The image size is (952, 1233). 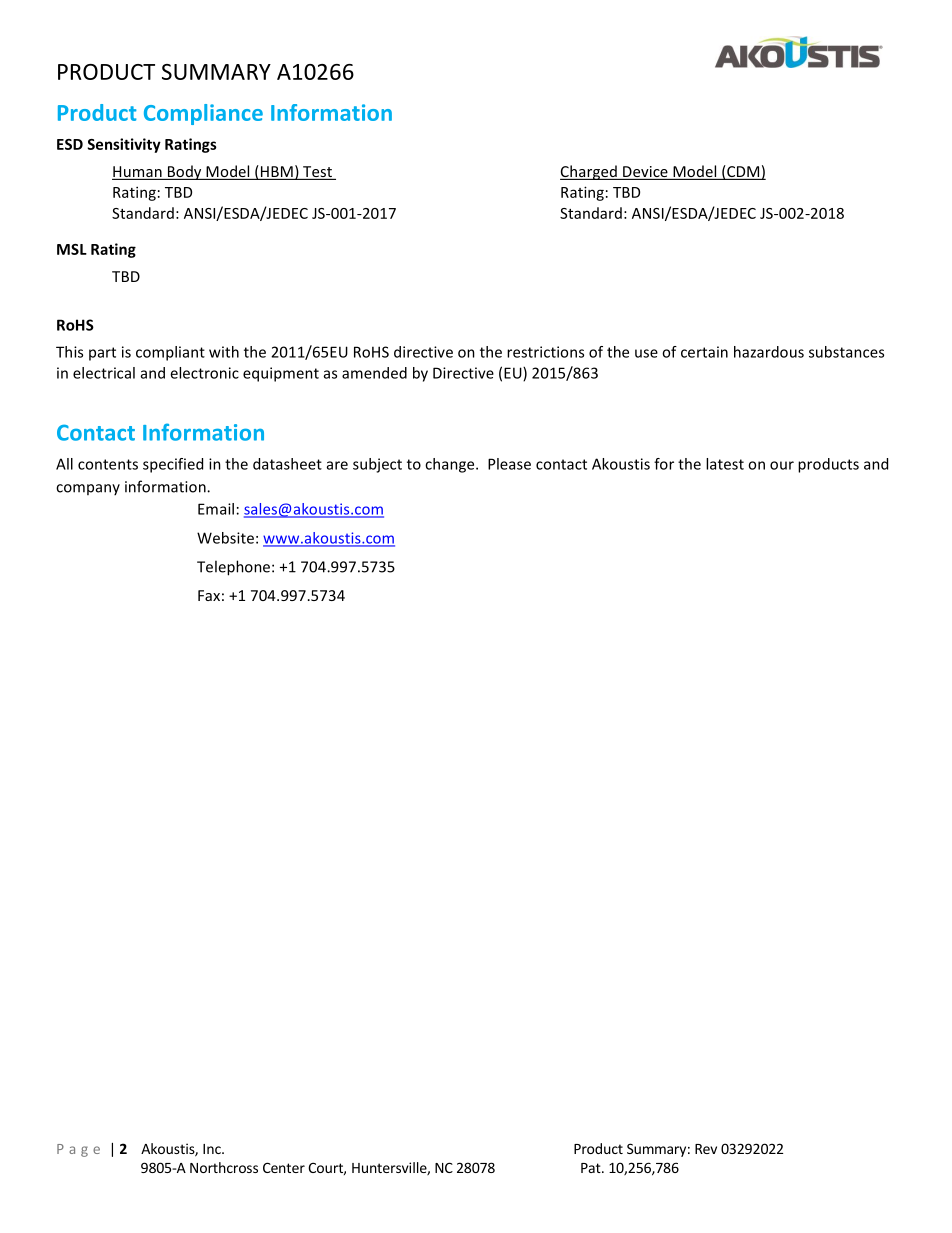 I want to click on change, so click(x=451, y=465).
